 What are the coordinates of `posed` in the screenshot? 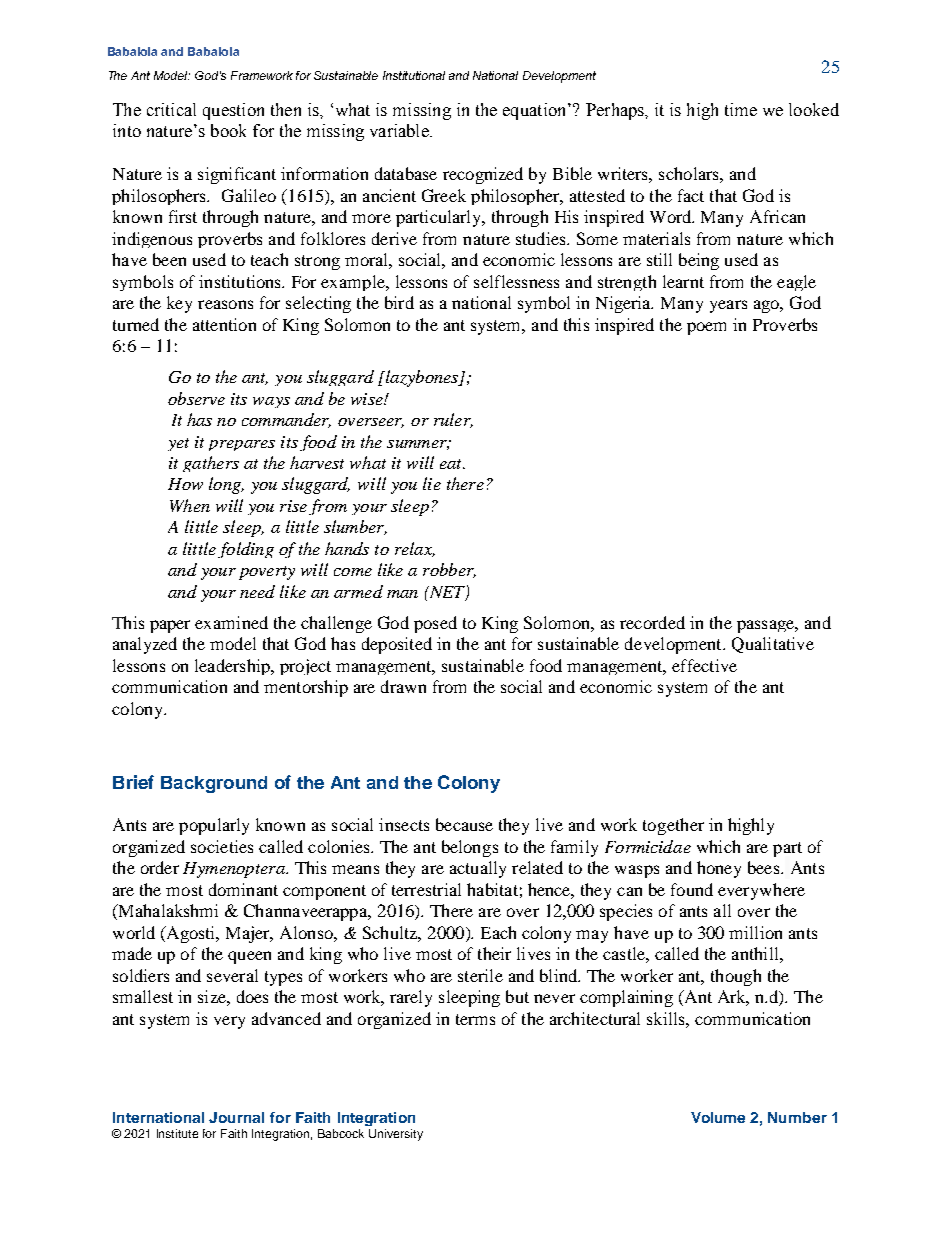 It's located at (435, 624).
